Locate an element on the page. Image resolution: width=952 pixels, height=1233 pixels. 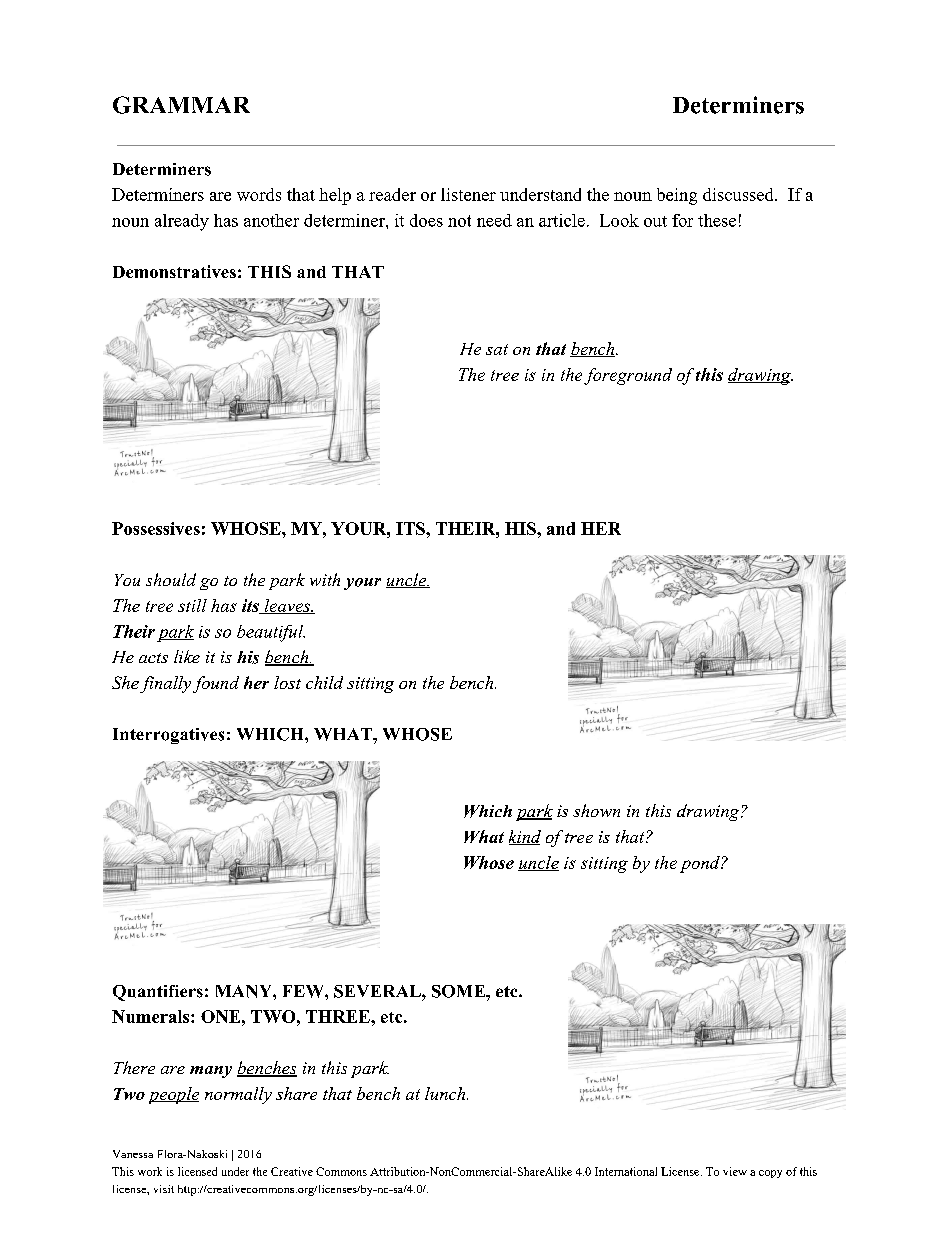
GRAMMAR is located at coordinates (181, 105).
